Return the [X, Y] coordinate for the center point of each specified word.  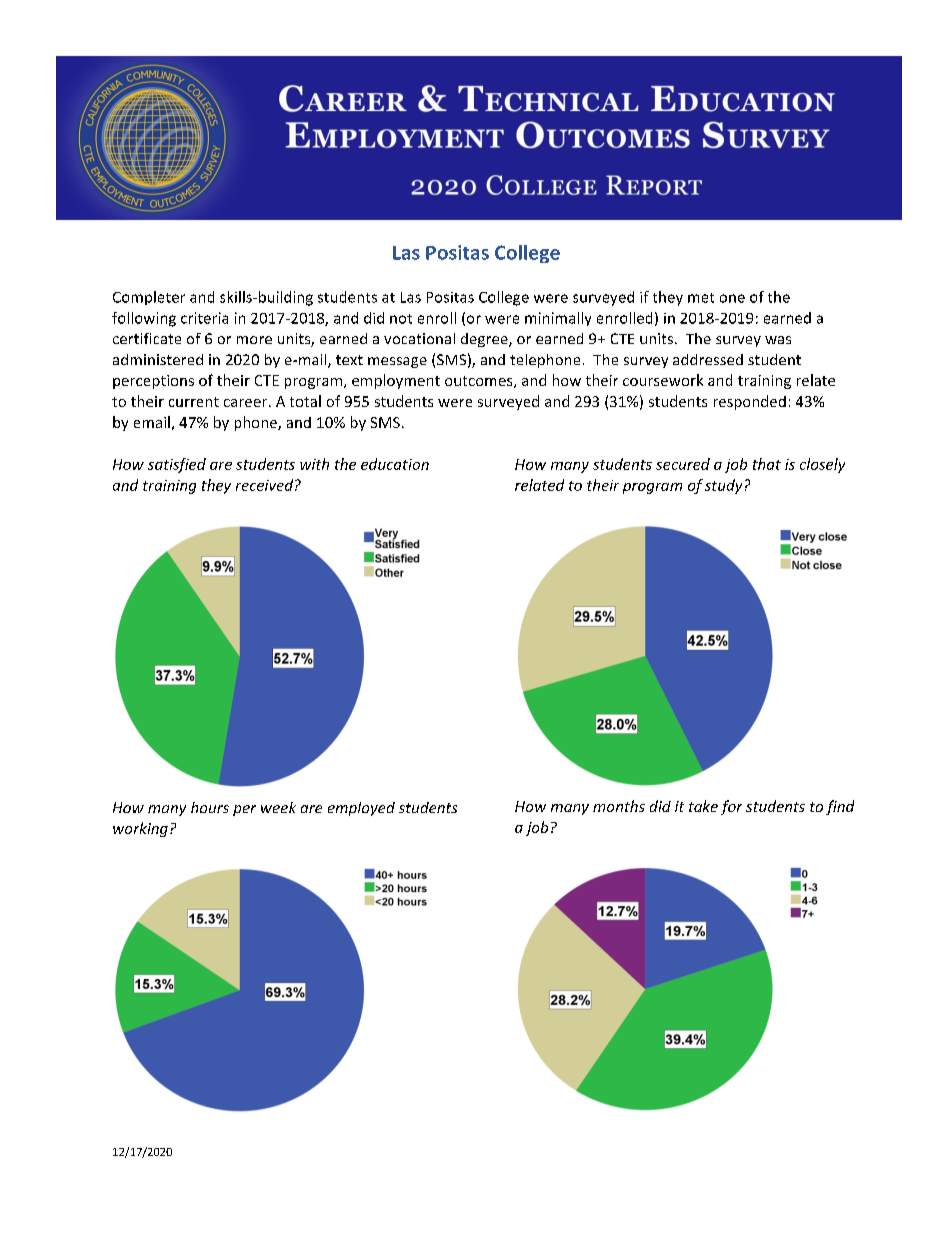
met [701, 298]
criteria [204, 318]
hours [210, 807]
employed [361, 809]
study [723, 486]
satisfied [177, 465]
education [395, 464]
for [731, 807]
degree [485, 340]
